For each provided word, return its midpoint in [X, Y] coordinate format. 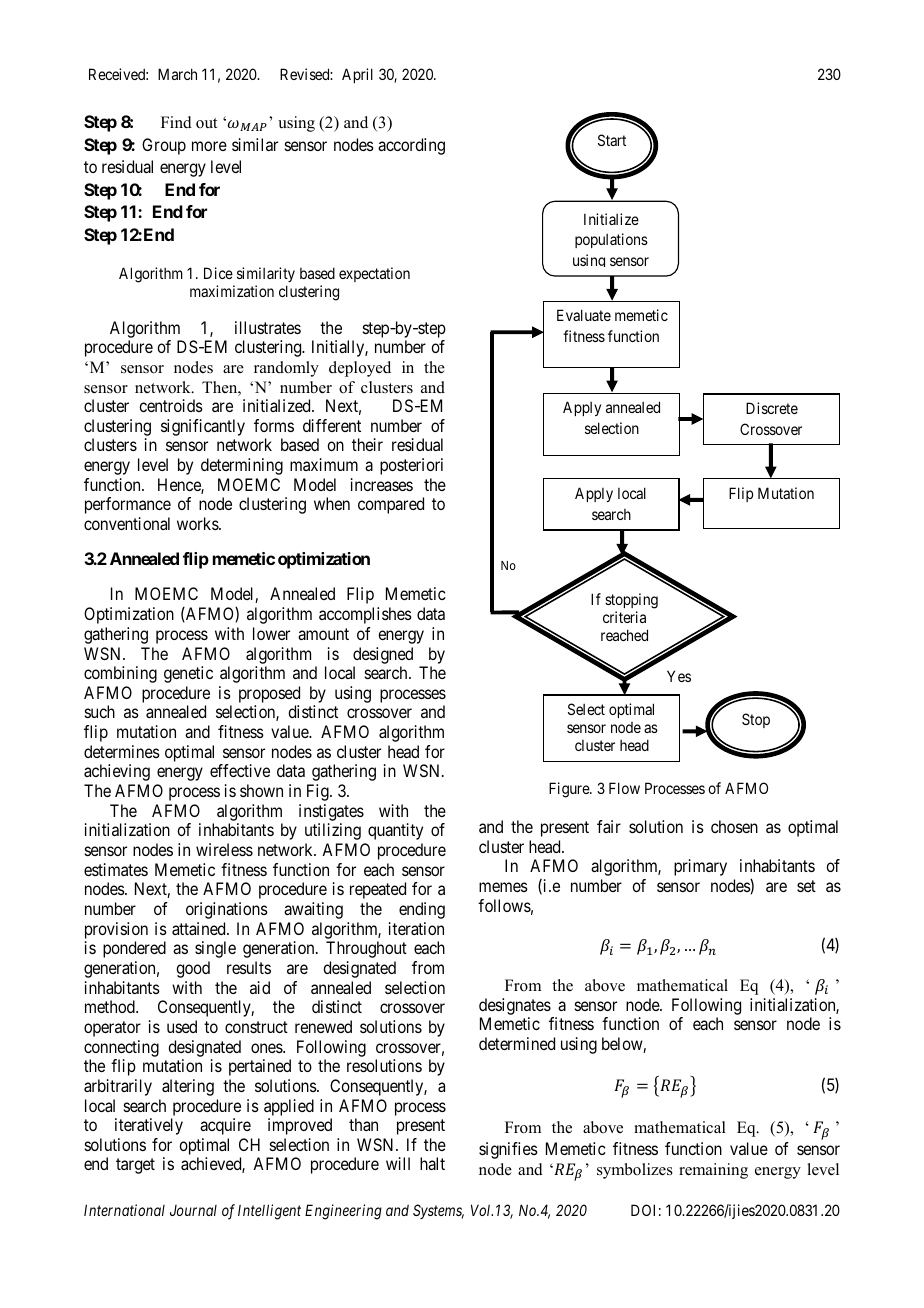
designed [383, 655]
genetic [188, 674]
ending [422, 910]
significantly [203, 427]
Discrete [772, 408]
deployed [360, 369]
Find [176, 122]
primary [700, 867]
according [411, 146]
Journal [193, 1210]
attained [200, 928]
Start [612, 140]
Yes [679, 676]
